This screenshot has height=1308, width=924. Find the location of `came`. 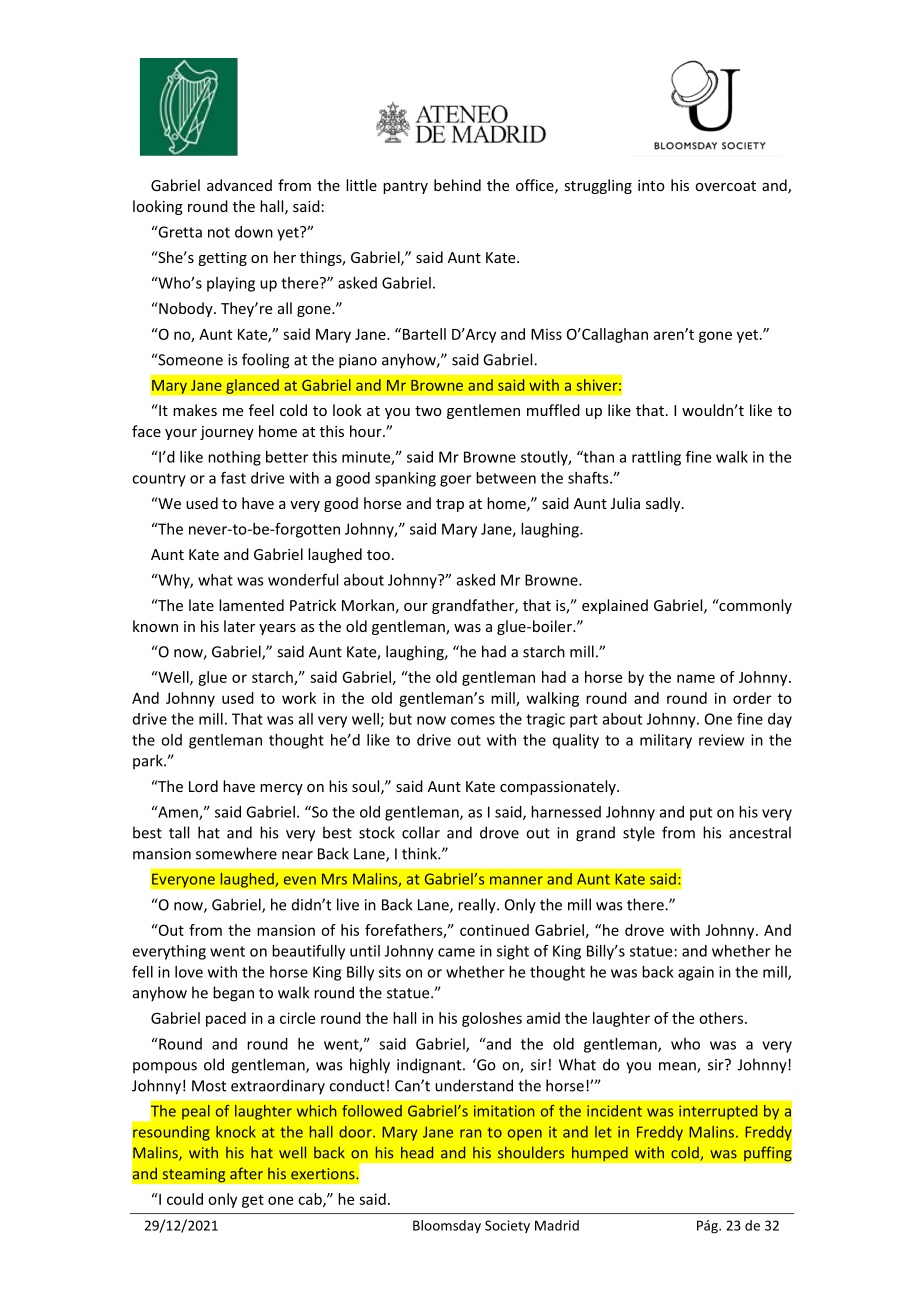

came is located at coordinates (456, 952).
